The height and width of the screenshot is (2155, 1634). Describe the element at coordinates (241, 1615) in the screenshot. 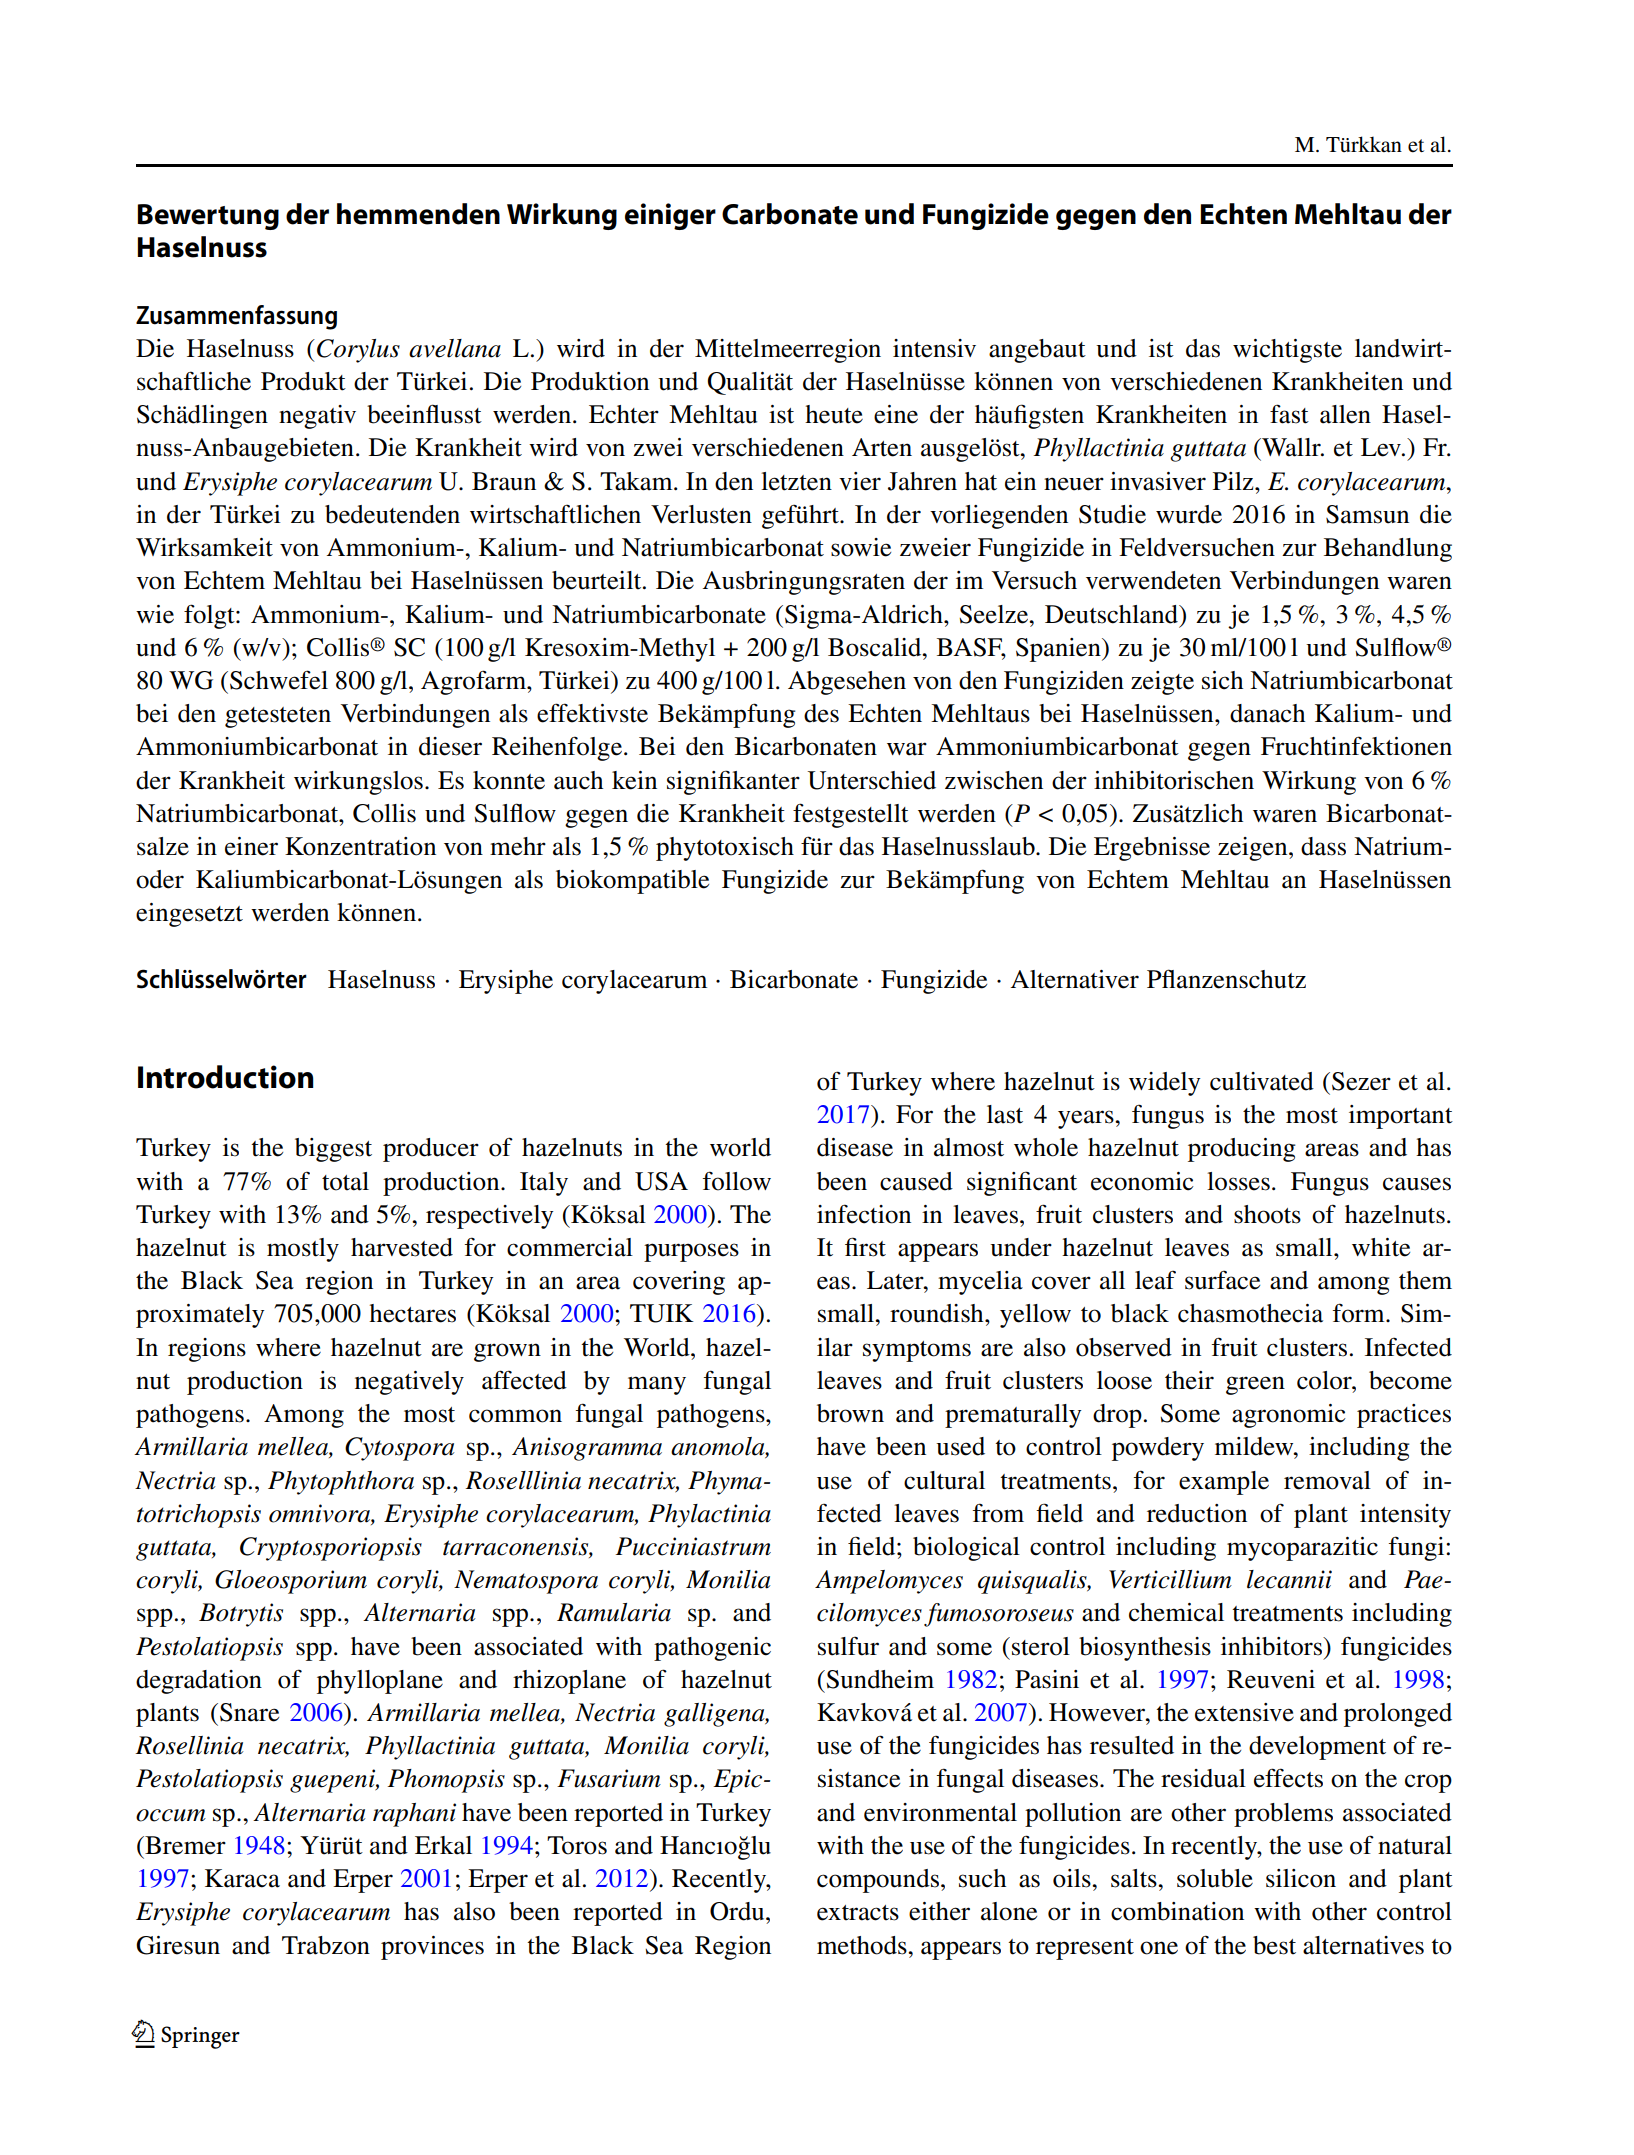

I see `Botrytis` at that location.
